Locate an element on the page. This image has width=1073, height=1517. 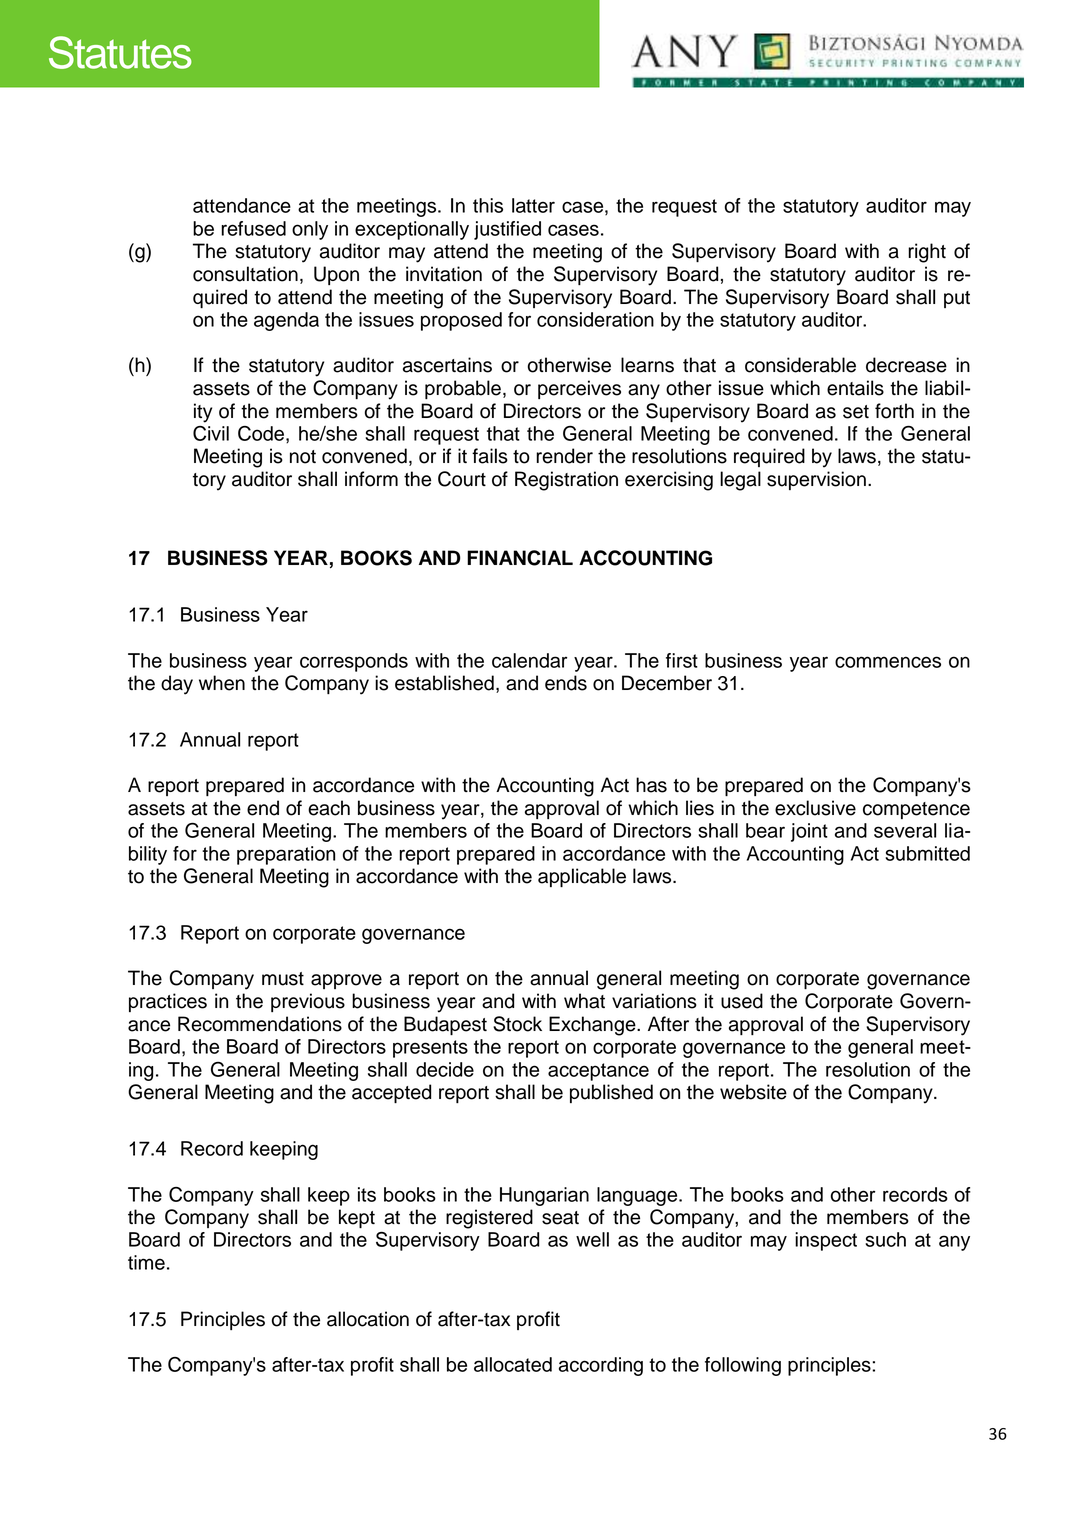
commences is located at coordinates (888, 662).
